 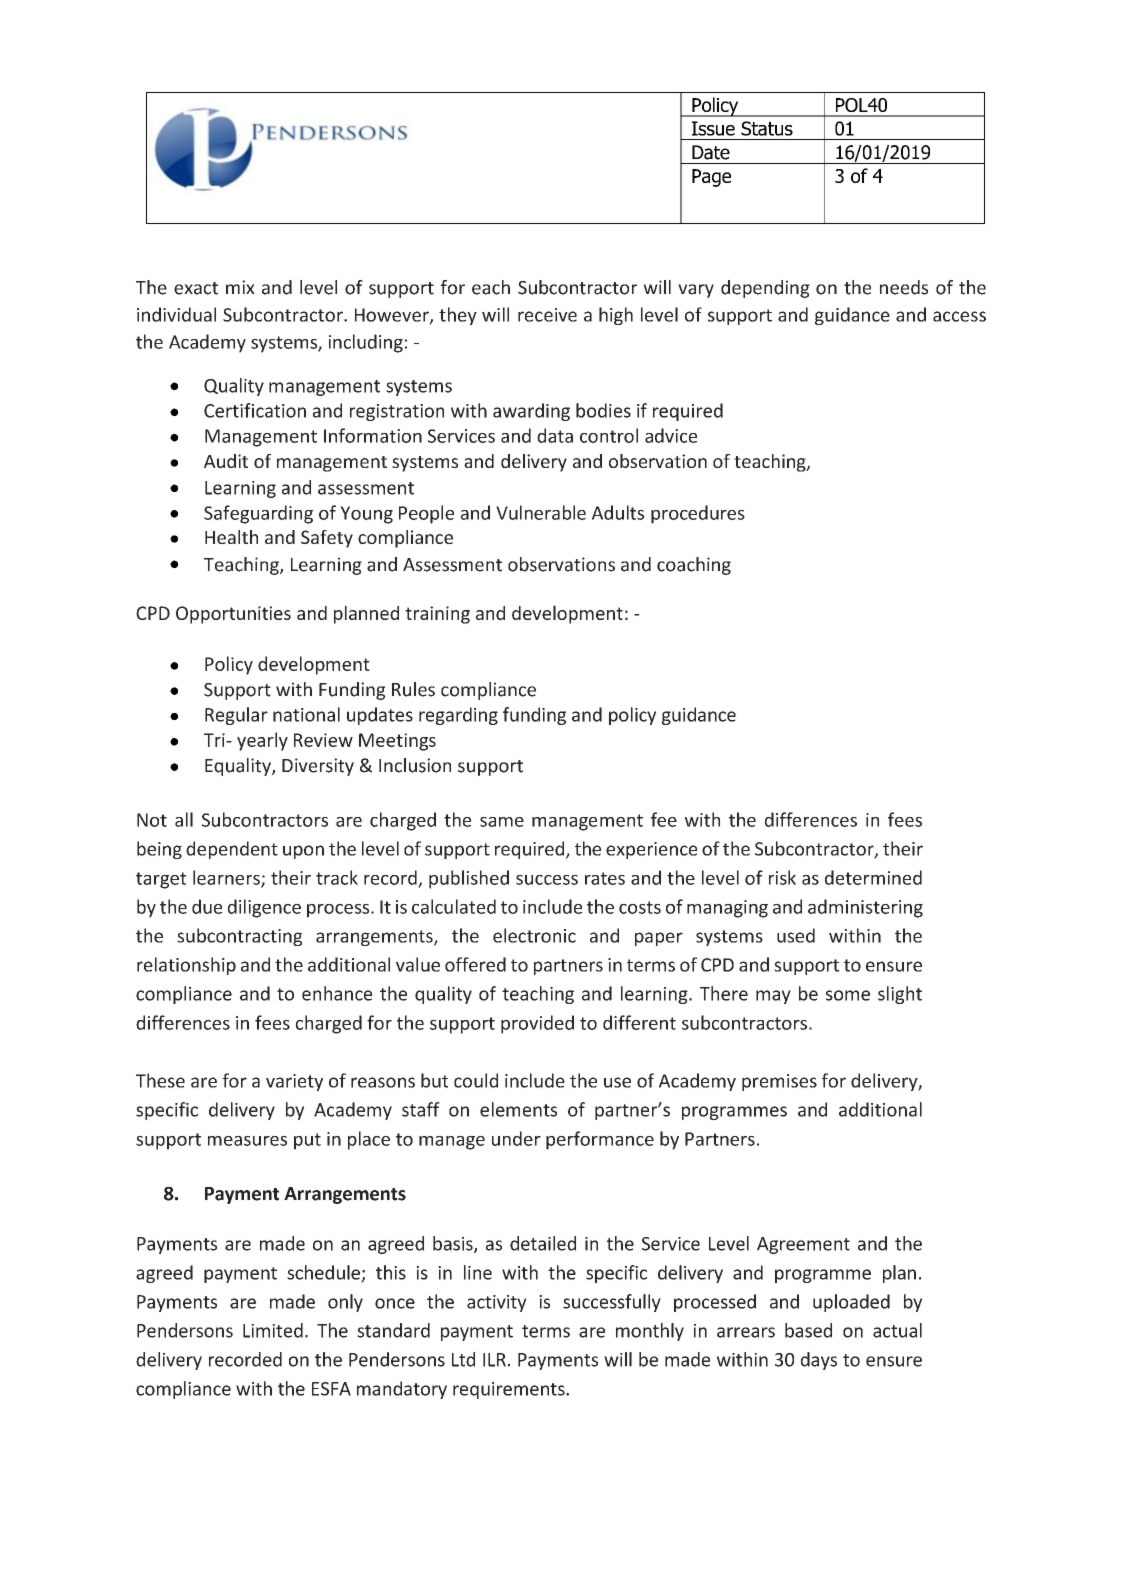 What do you see at coordinates (534, 935) in the screenshot?
I see `electronic` at bounding box center [534, 935].
